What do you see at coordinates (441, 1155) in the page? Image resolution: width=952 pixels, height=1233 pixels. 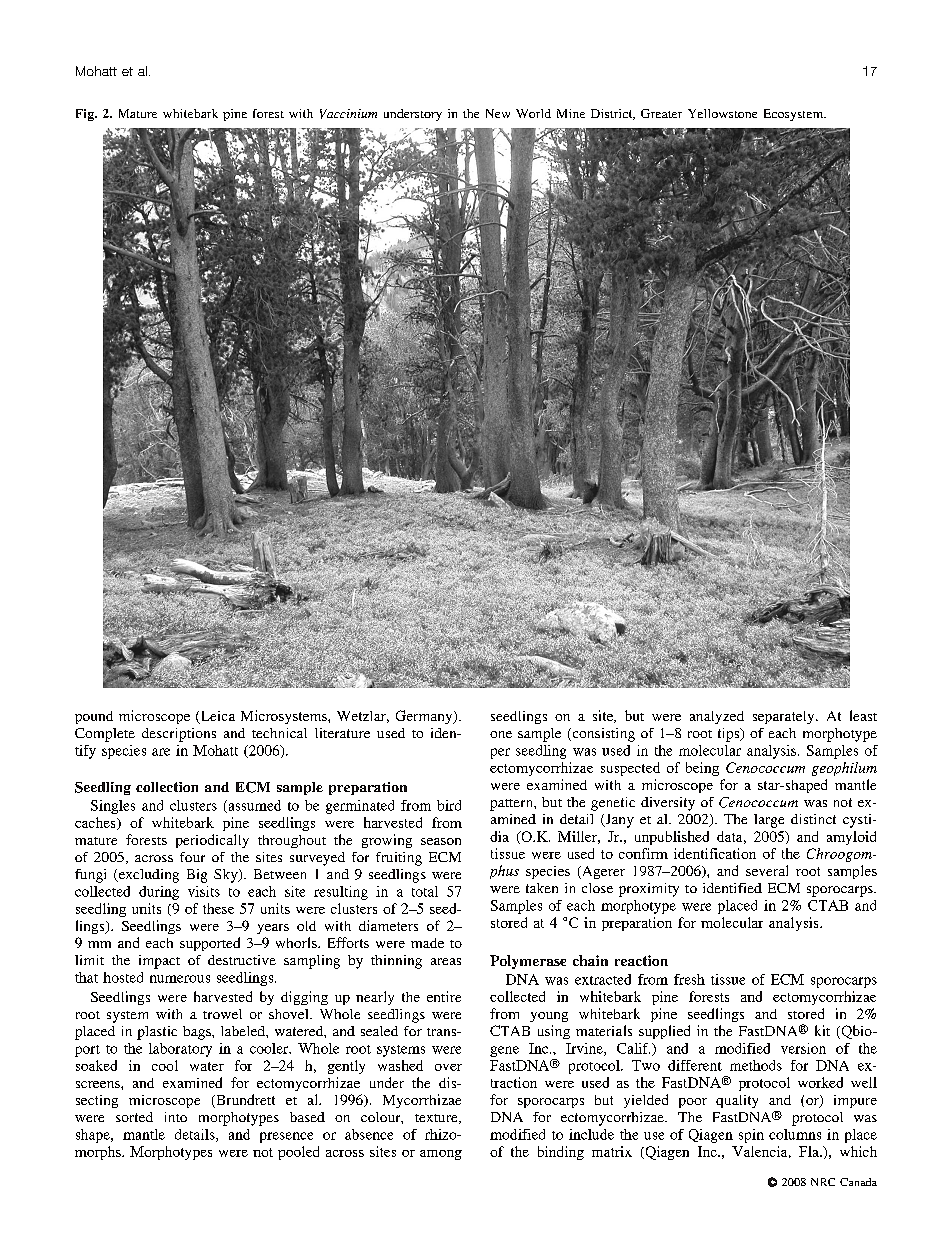 I see `among` at bounding box center [441, 1155].
